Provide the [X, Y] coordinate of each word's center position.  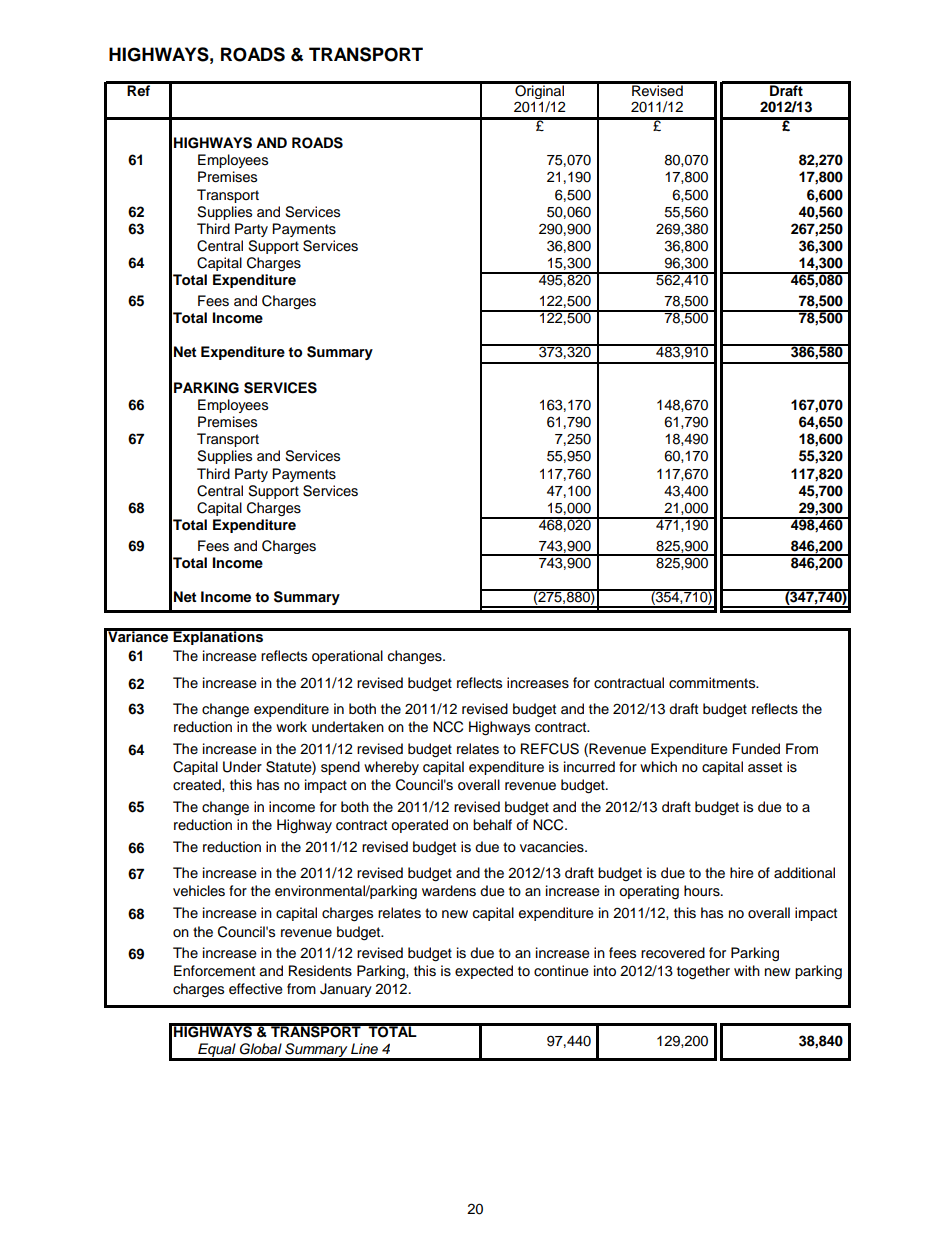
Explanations [218, 637]
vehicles [199, 891]
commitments [713, 683]
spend [340, 768]
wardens [449, 891]
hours [703, 891]
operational [347, 657]
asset [765, 767]
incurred [589, 767]
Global [261, 1049]
